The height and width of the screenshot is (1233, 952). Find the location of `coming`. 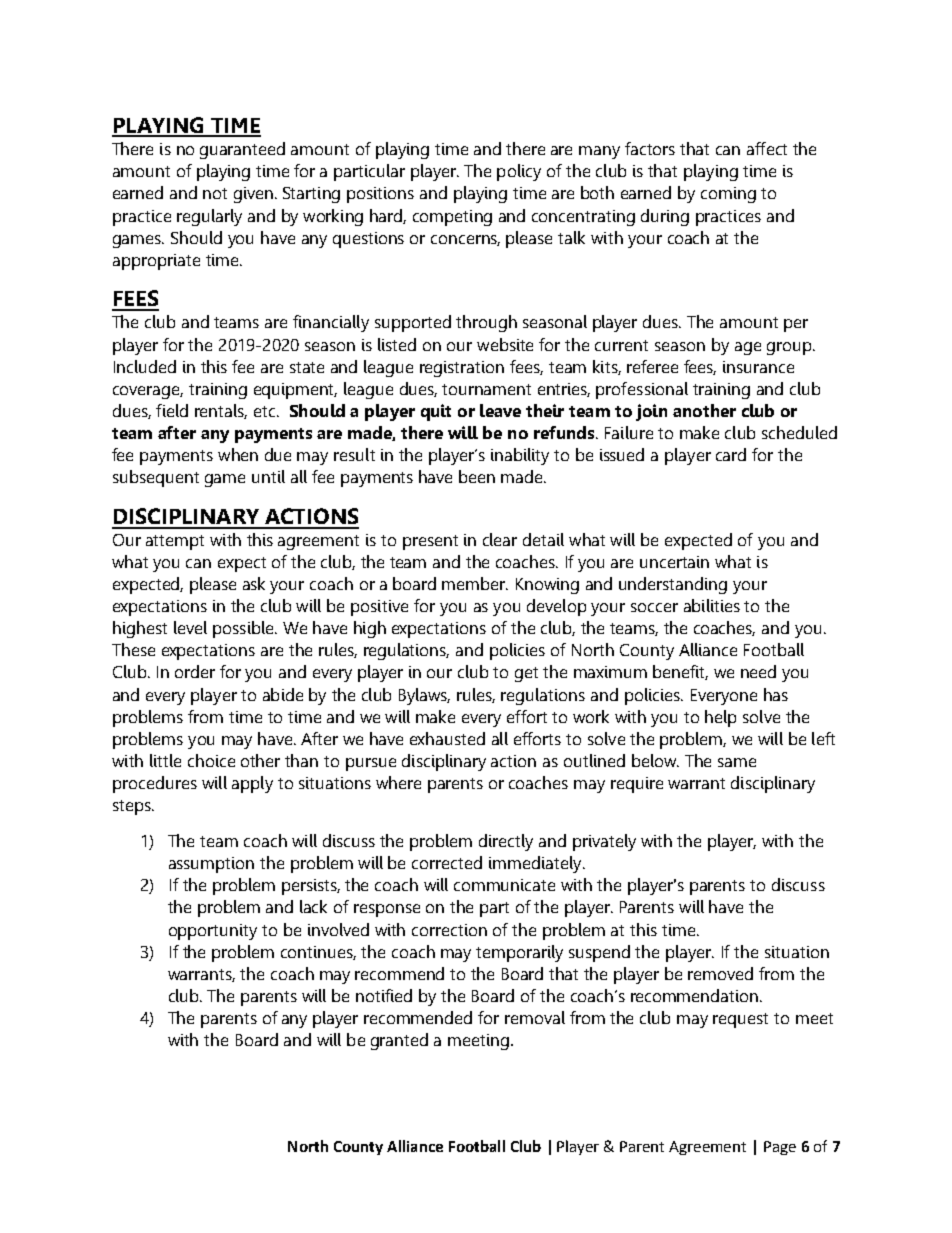

coming is located at coordinates (728, 195).
